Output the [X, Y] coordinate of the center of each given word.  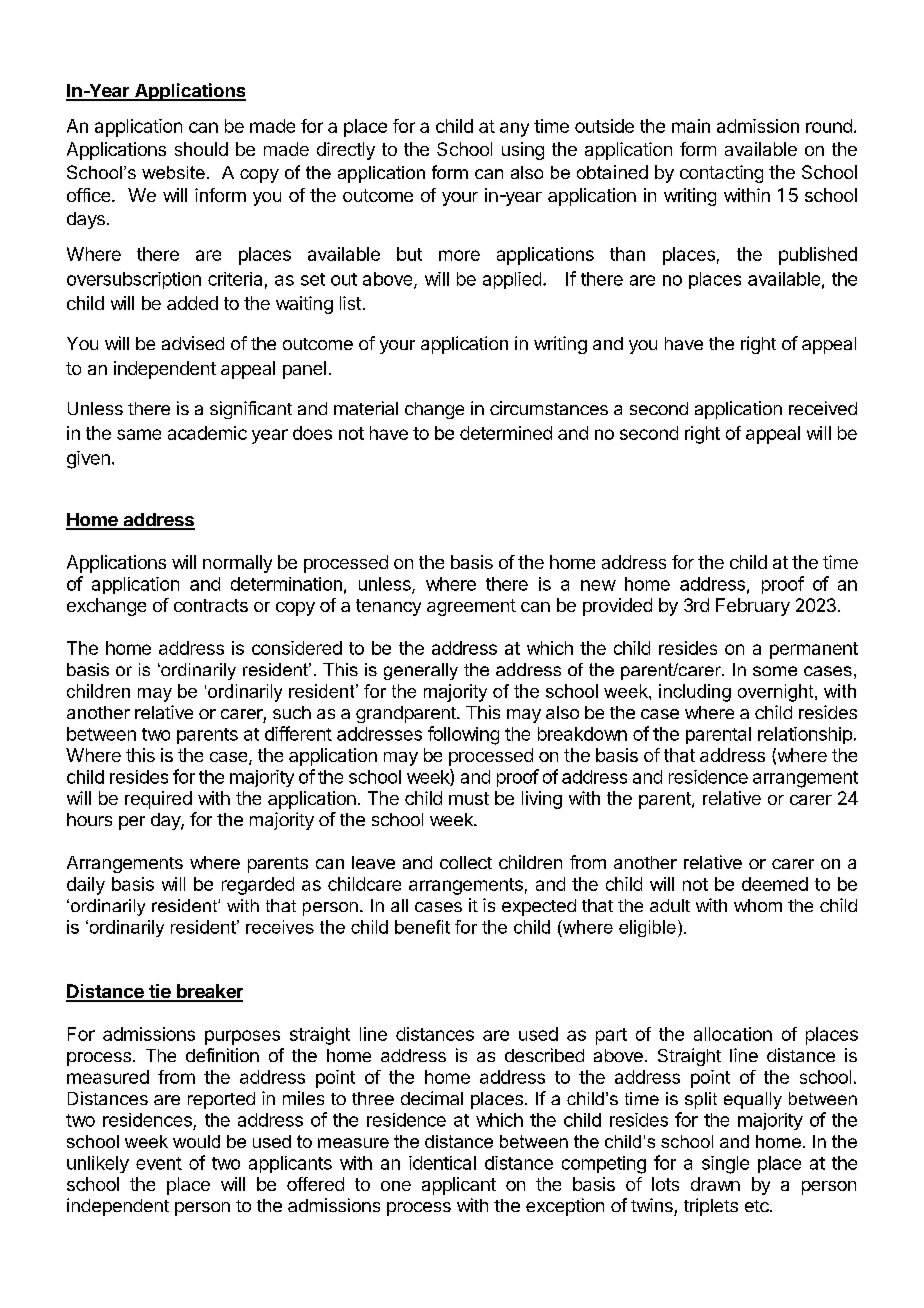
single [725, 1165]
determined [506, 433]
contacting [721, 174]
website [173, 172]
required [158, 800]
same [139, 434]
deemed [775, 884]
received [823, 408]
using [523, 151]
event [159, 1163]
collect [466, 862]
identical [442, 1163]
